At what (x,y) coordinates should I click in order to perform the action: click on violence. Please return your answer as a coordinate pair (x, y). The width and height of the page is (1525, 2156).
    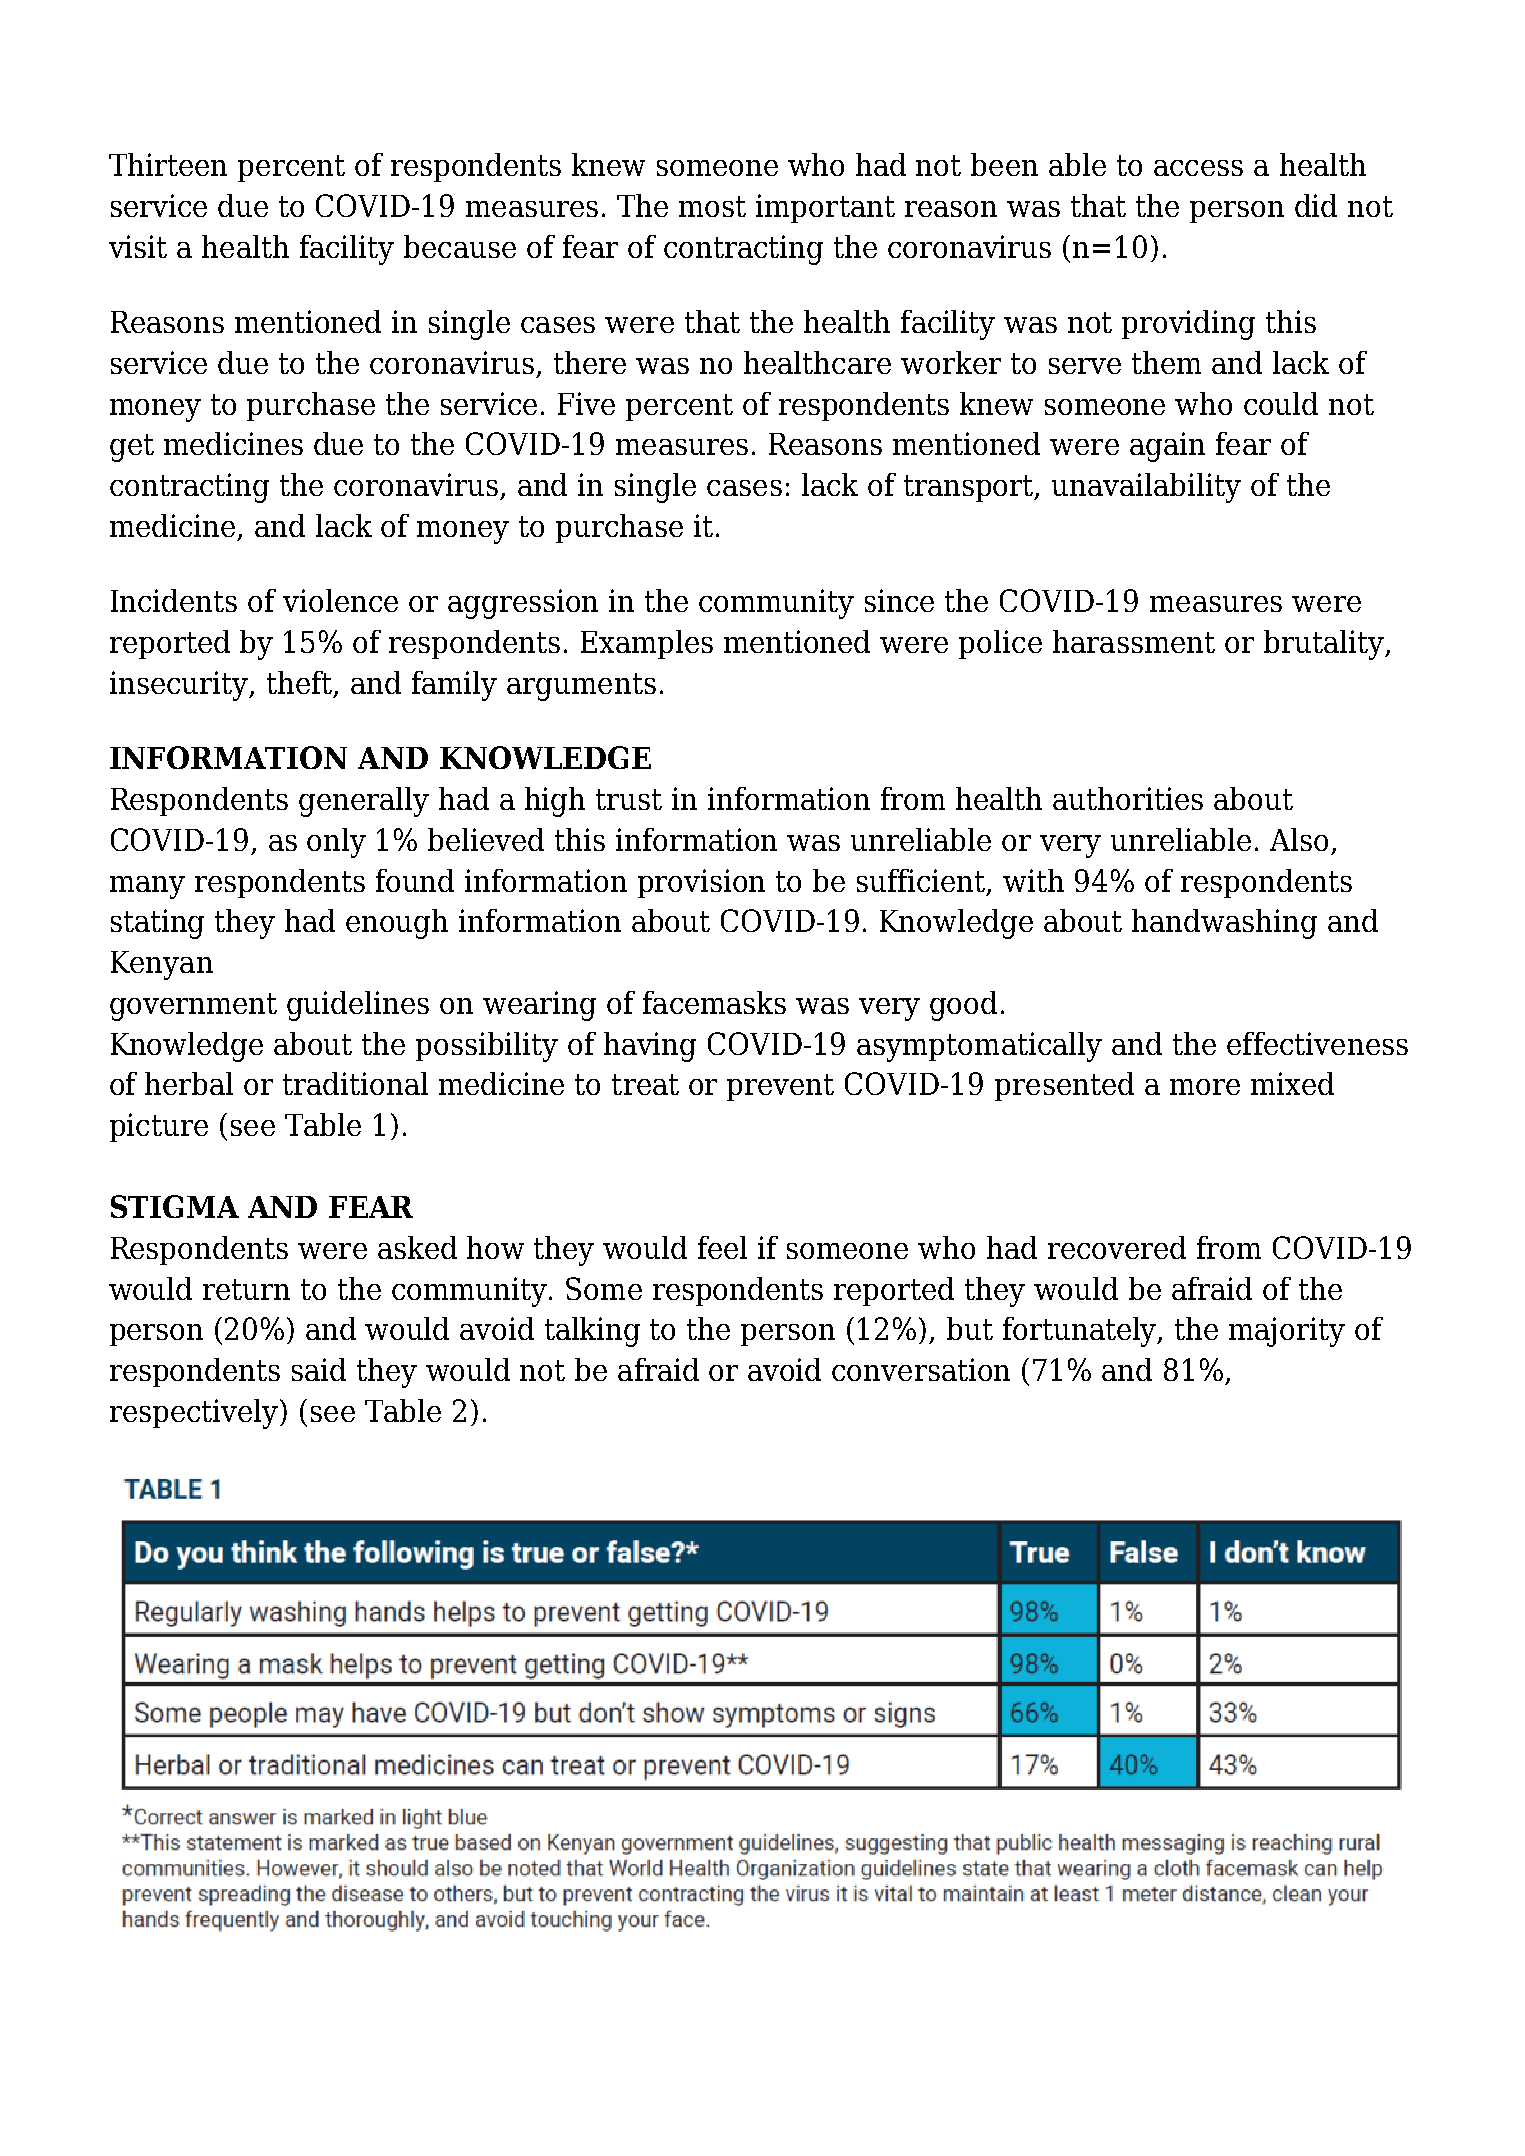
    Looking at the image, I should click on (340, 600).
